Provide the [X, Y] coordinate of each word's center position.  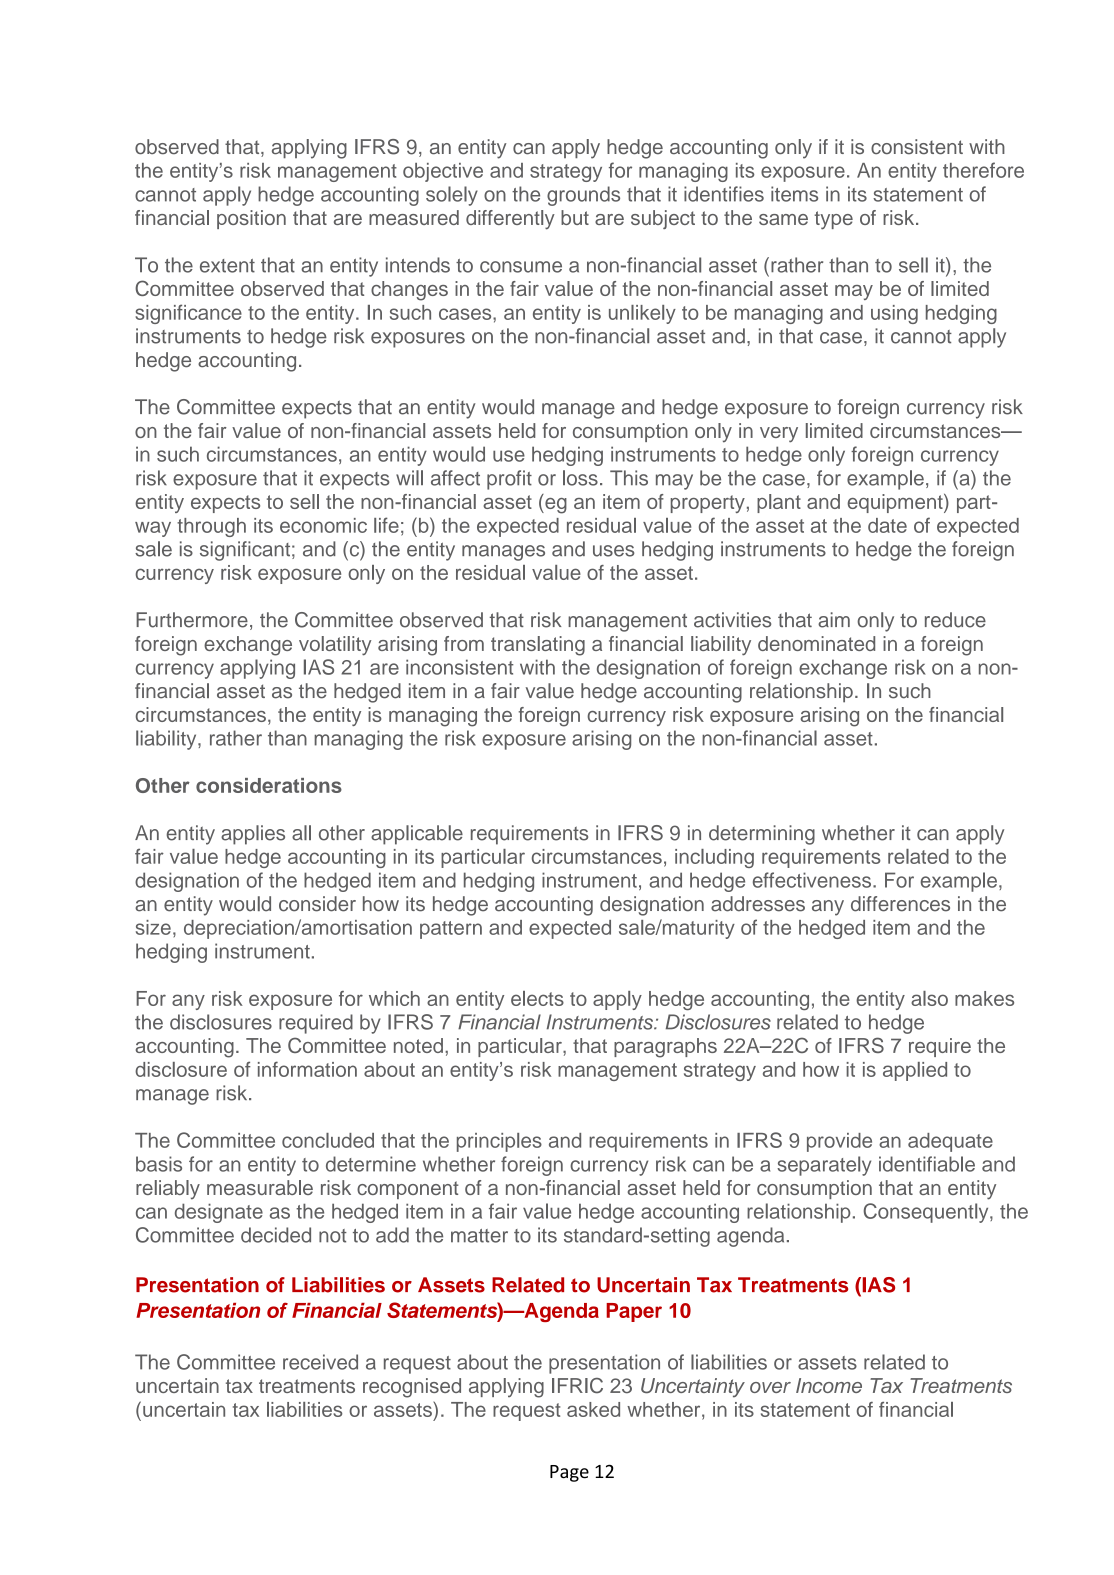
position [251, 219]
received [320, 1362]
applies [253, 835]
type [833, 220]
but [575, 217]
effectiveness [813, 880]
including [714, 858]
